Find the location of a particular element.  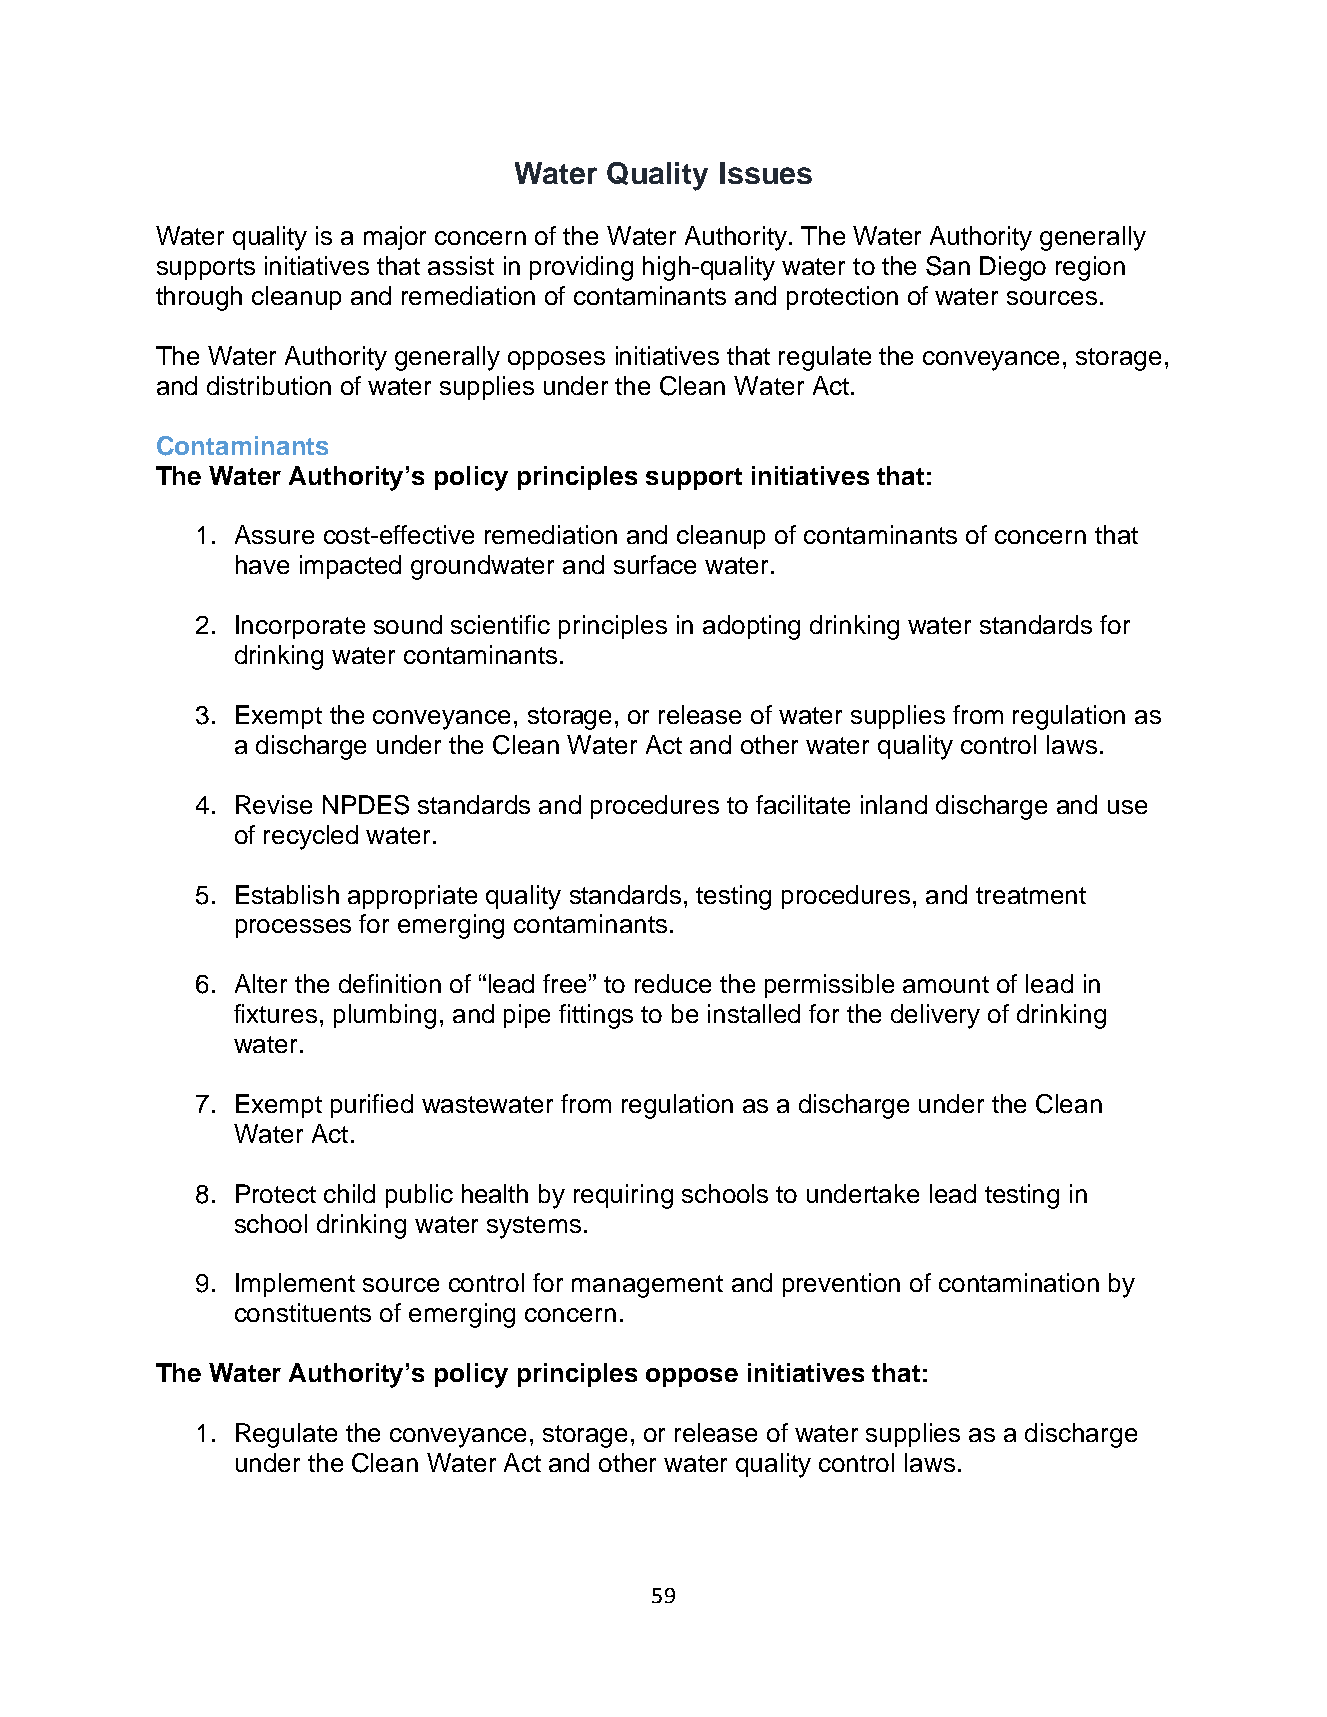

delivery is located at coordinates (935, 1016).
